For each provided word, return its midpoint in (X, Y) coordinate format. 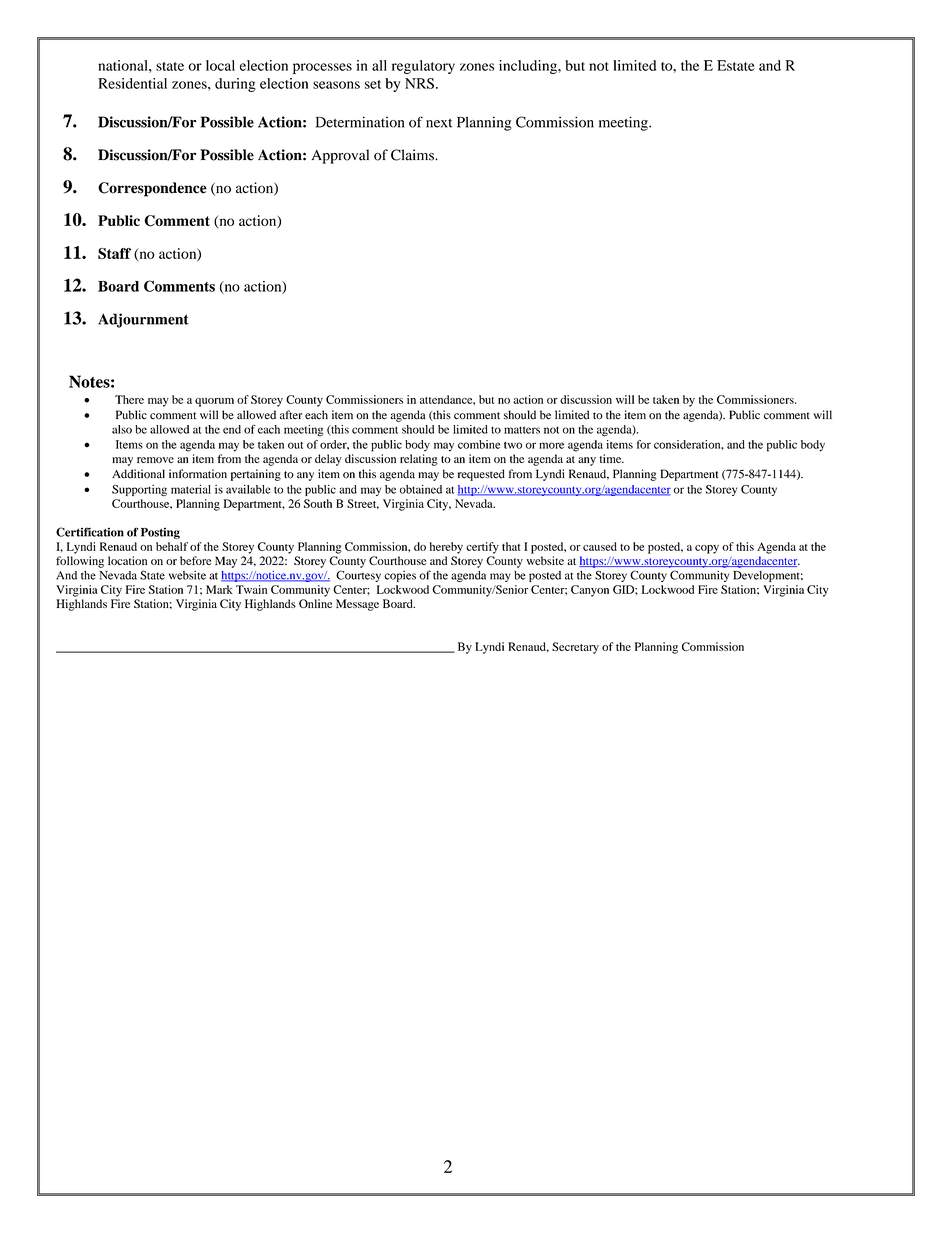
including (529, 67)
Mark (219, 589)
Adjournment (143, 320)
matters (522, 430)
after (291, 415)
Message (357, 605)
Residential (132, 83)
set (373, 84)
